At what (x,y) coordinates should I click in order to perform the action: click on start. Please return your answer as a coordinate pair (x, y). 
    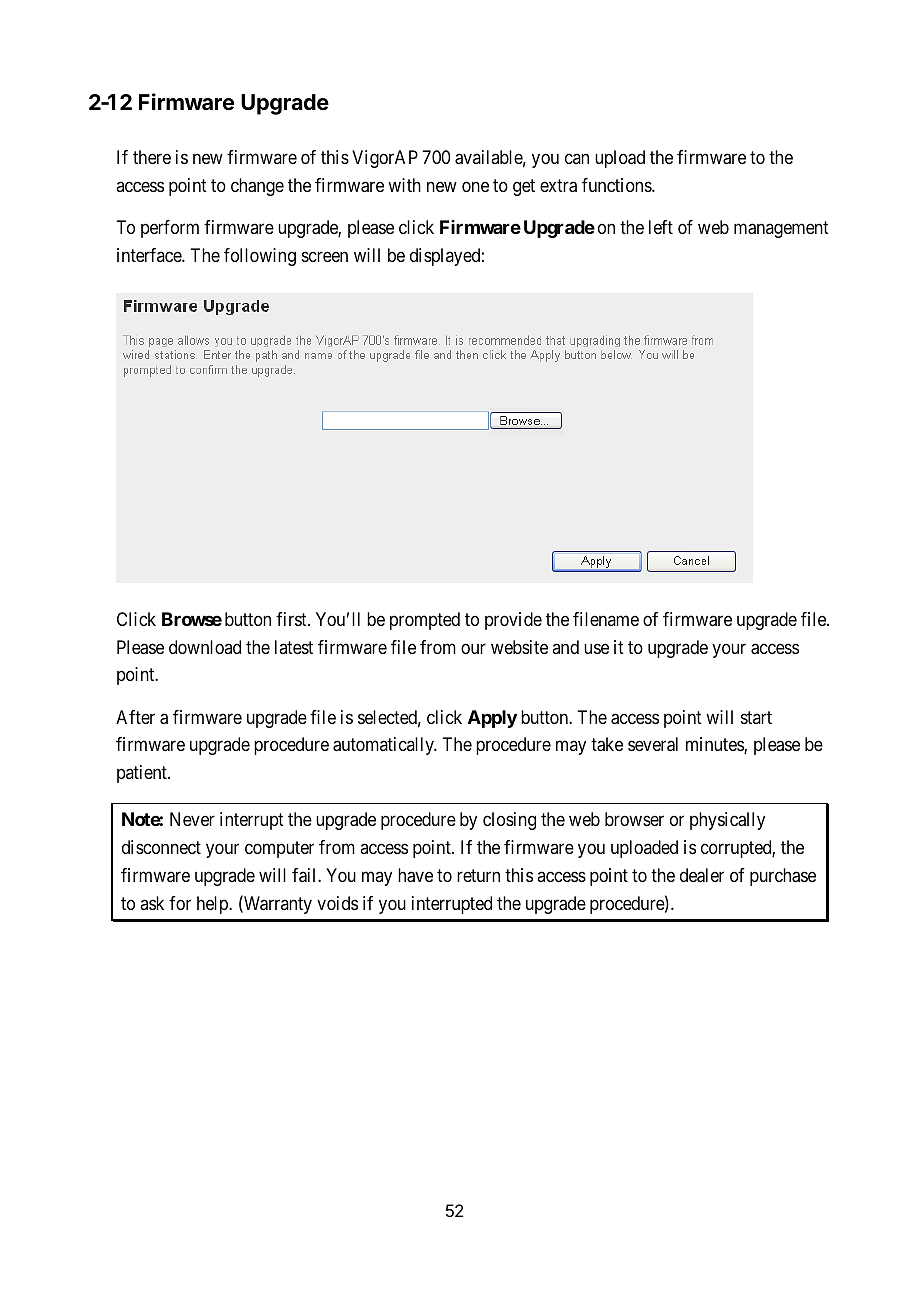
    Looking at the image, I should click on (756, 717).
